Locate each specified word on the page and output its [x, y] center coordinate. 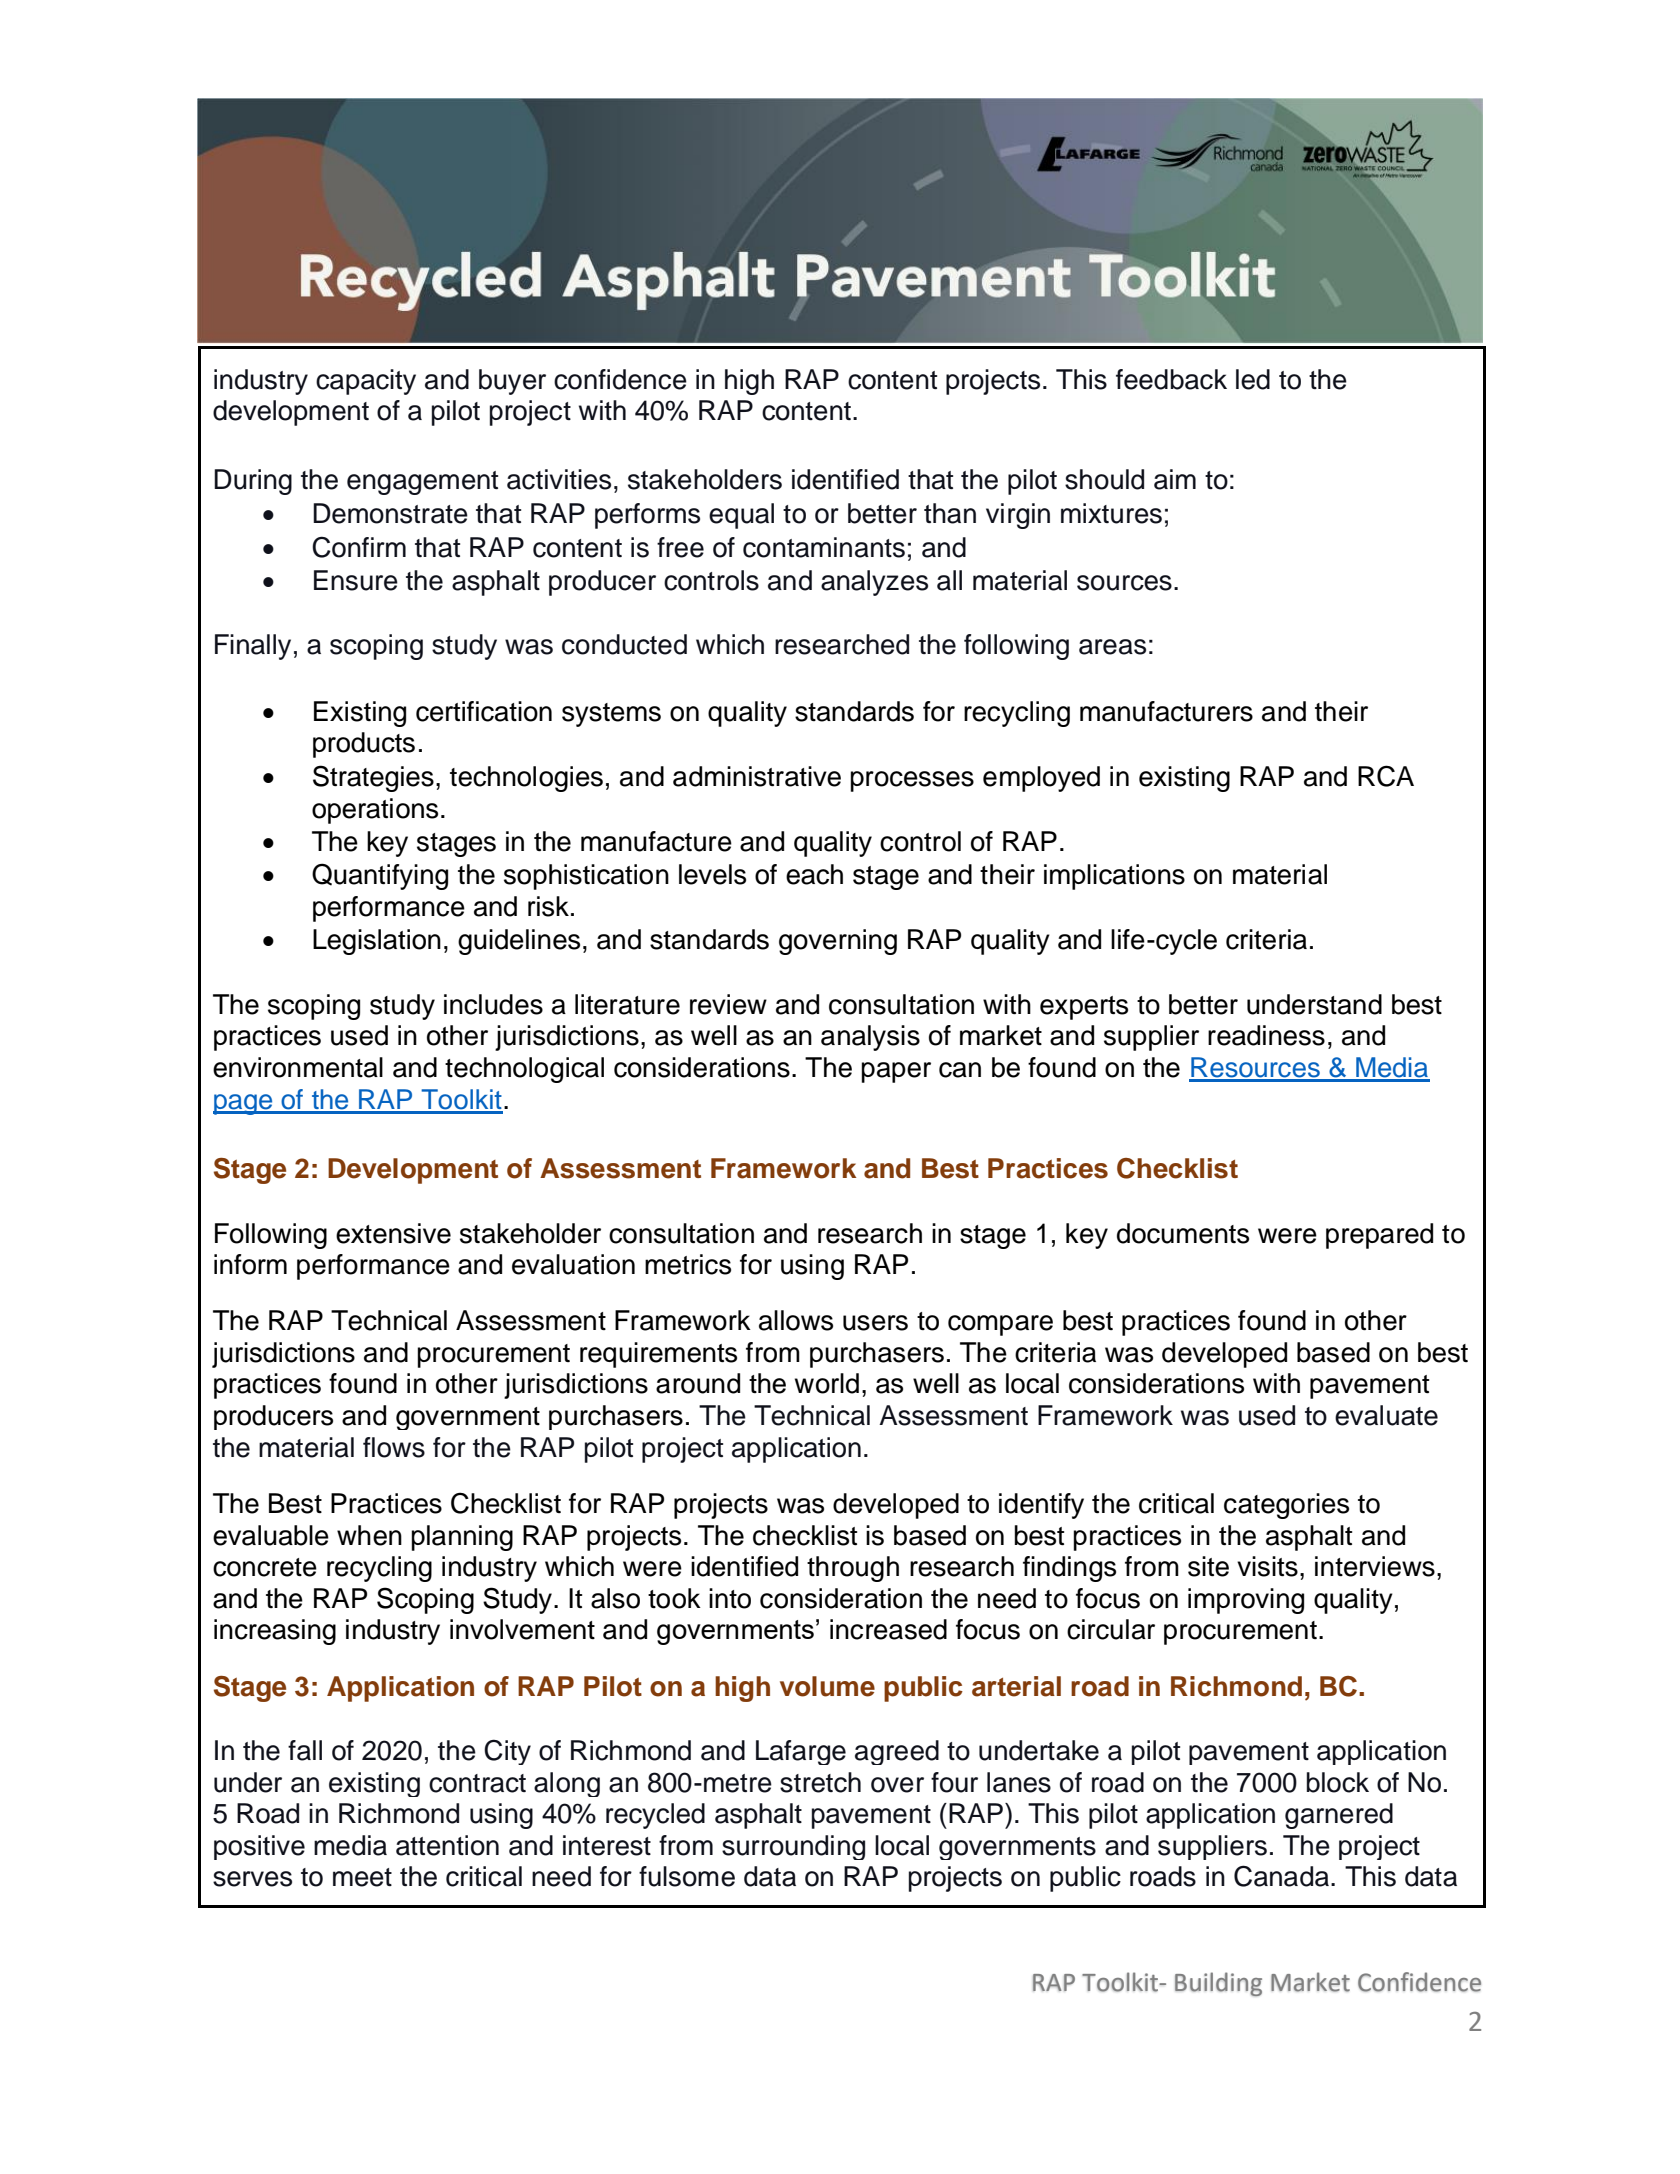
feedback [1171, 379]
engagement [422, 483]
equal [741, 516]
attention [447, 1845]
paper [896, 1072]
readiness [1266, 1035]
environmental [298, 1067]
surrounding [793, 1847]
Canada [1283, 1876]
